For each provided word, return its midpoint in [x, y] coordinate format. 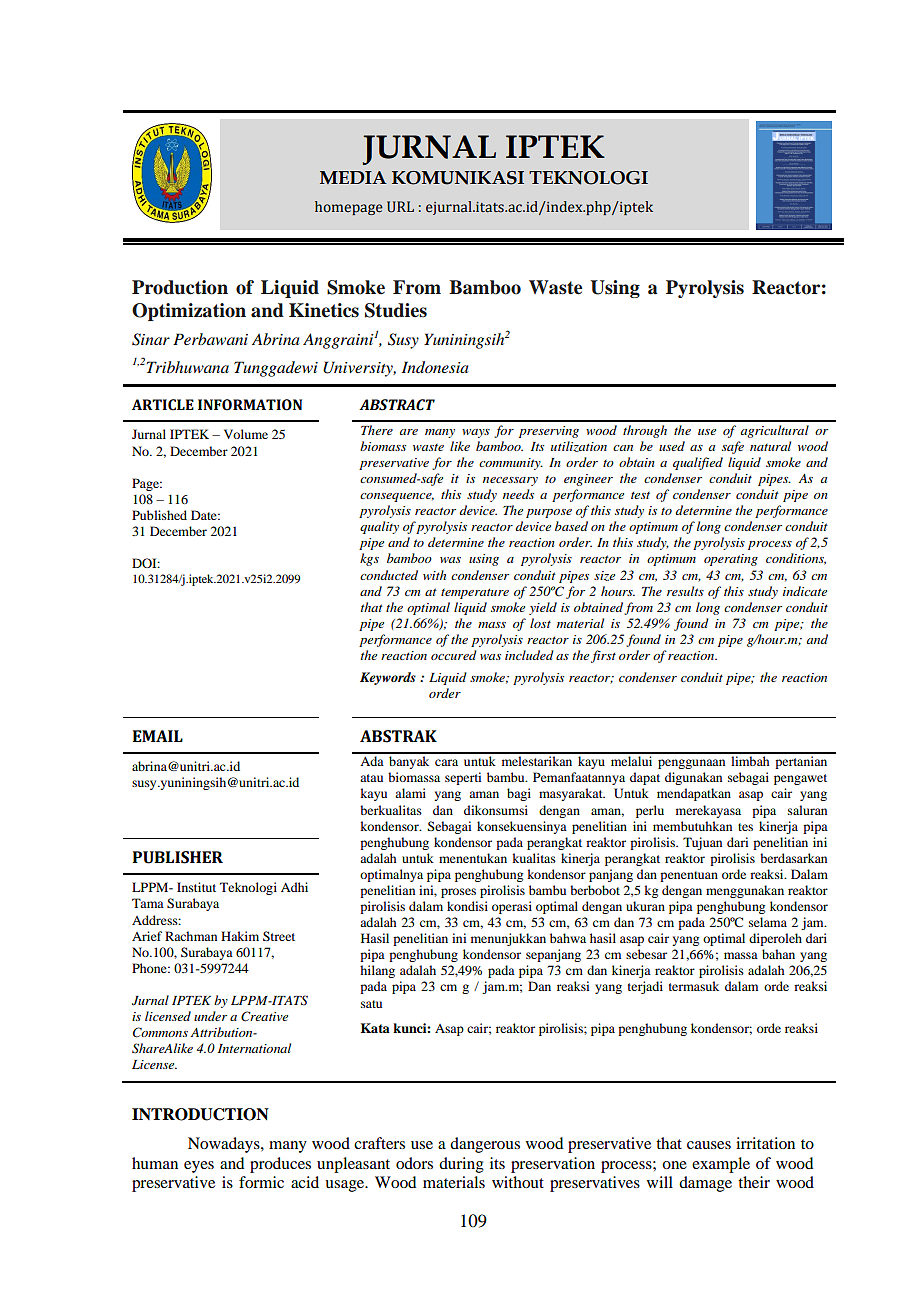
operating [731, 560]
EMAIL [158, 736]
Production [180, 287]
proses [458, 893]
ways [476, 433]
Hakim [240, 936]
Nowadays [225, 1145]
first [603, 656]
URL [400, 207]
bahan [778, 954]
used [672, 446]
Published [159, 515]
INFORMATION [250, 405]
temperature [475, 593]
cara [446, 762]
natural [770, 446]
